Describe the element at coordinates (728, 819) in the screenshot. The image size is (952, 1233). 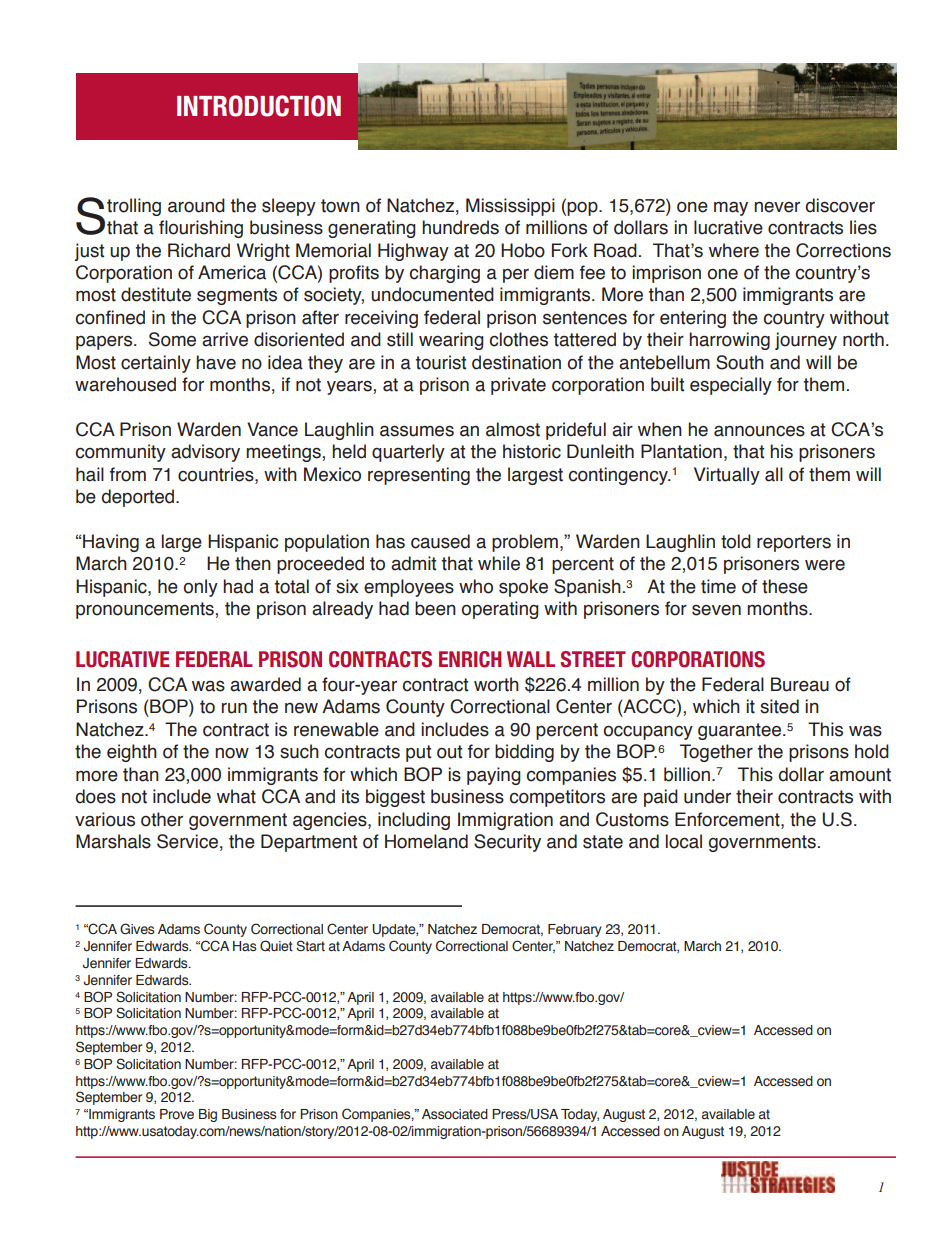
I see `Enforcement` at that location.
